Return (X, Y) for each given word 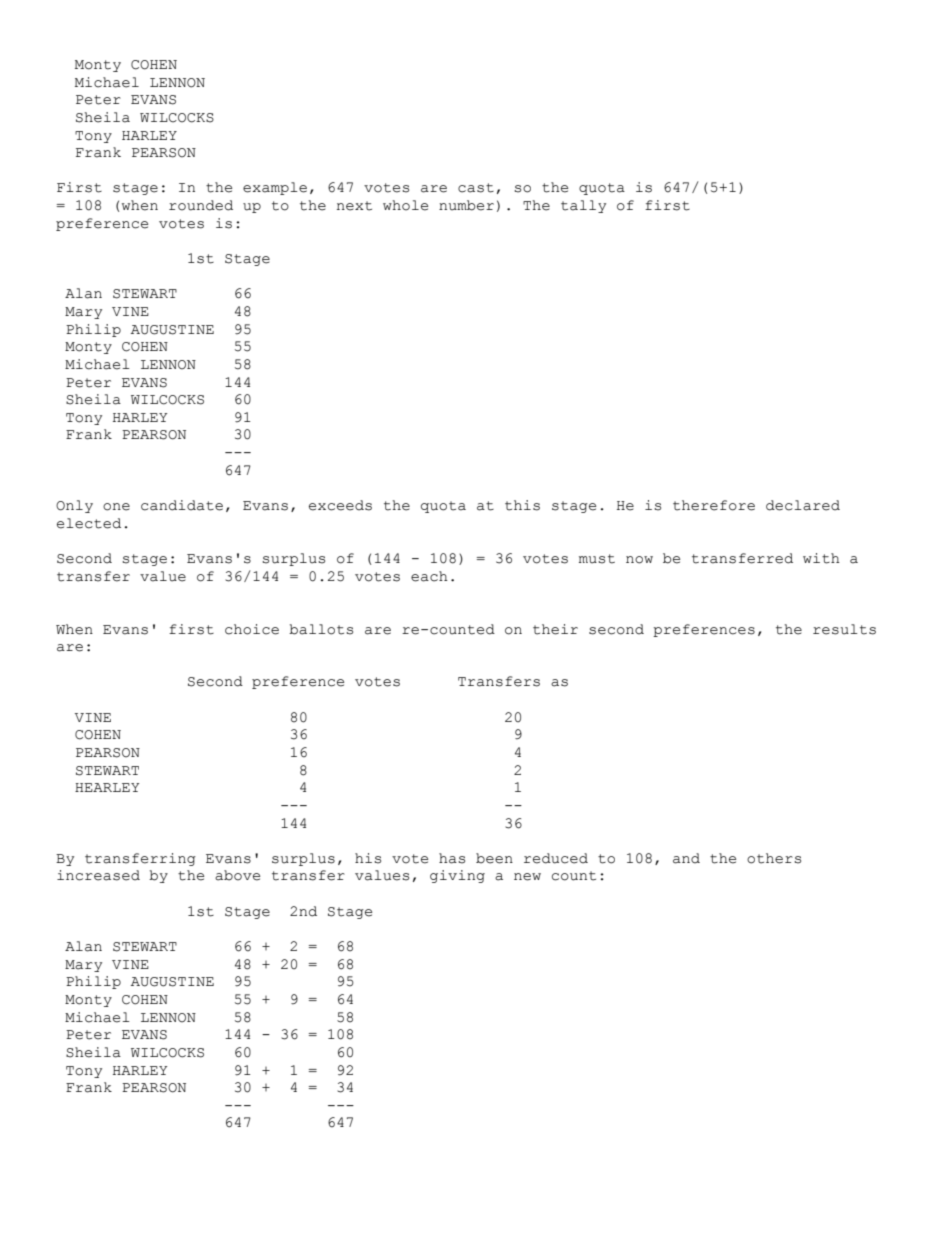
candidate (182, 505)
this (522, 505)
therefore (714, 505)
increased (98, 875)
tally (583, 206)
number (466, 205)
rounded (201, 205)
